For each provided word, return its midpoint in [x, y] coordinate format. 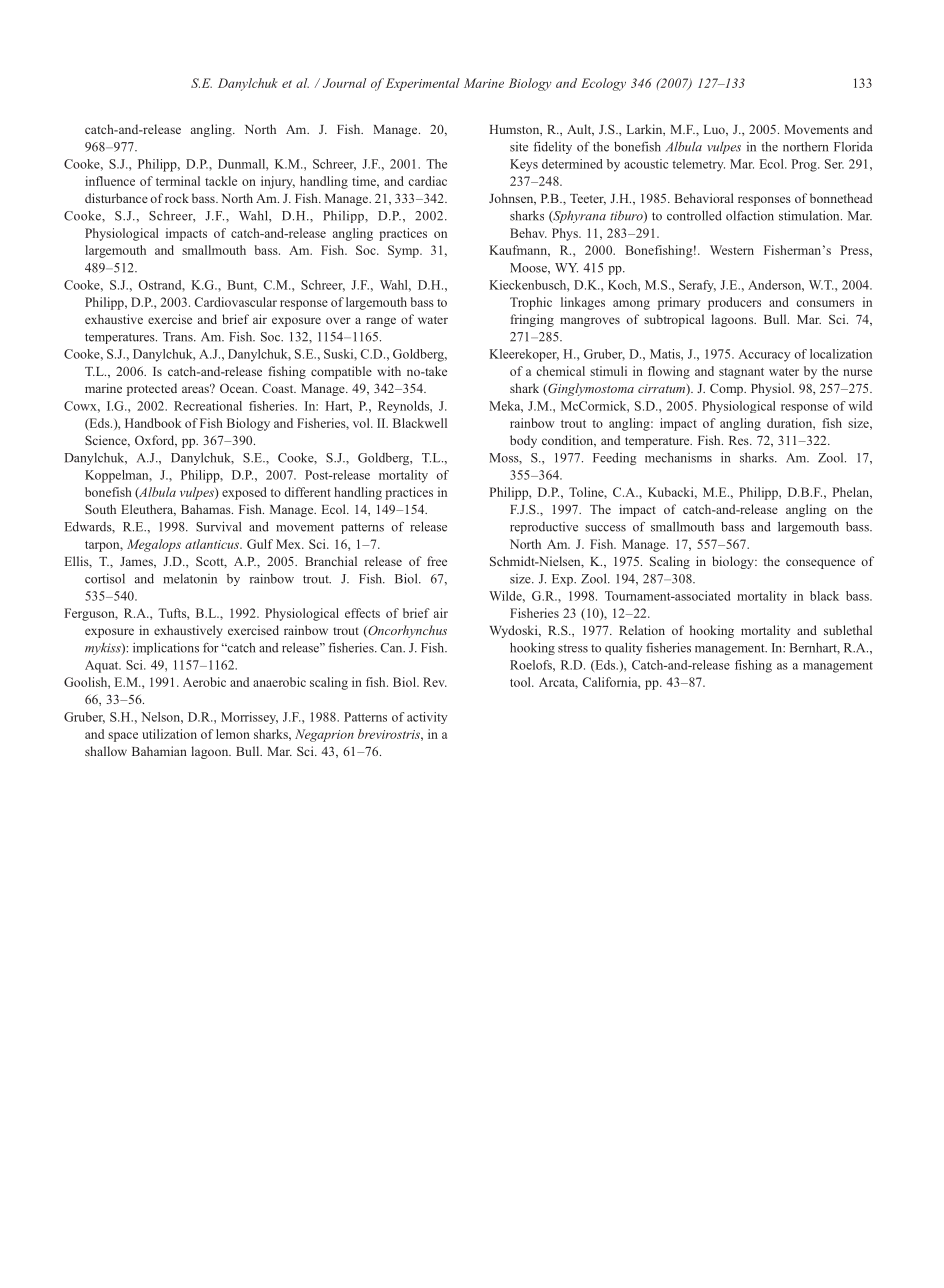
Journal [344, 83]
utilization [169, 734]
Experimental [421, 84]
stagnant [741, 373]
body [523, 441]
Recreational [208, 406]
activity [427, 718]
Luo [715, 130]
